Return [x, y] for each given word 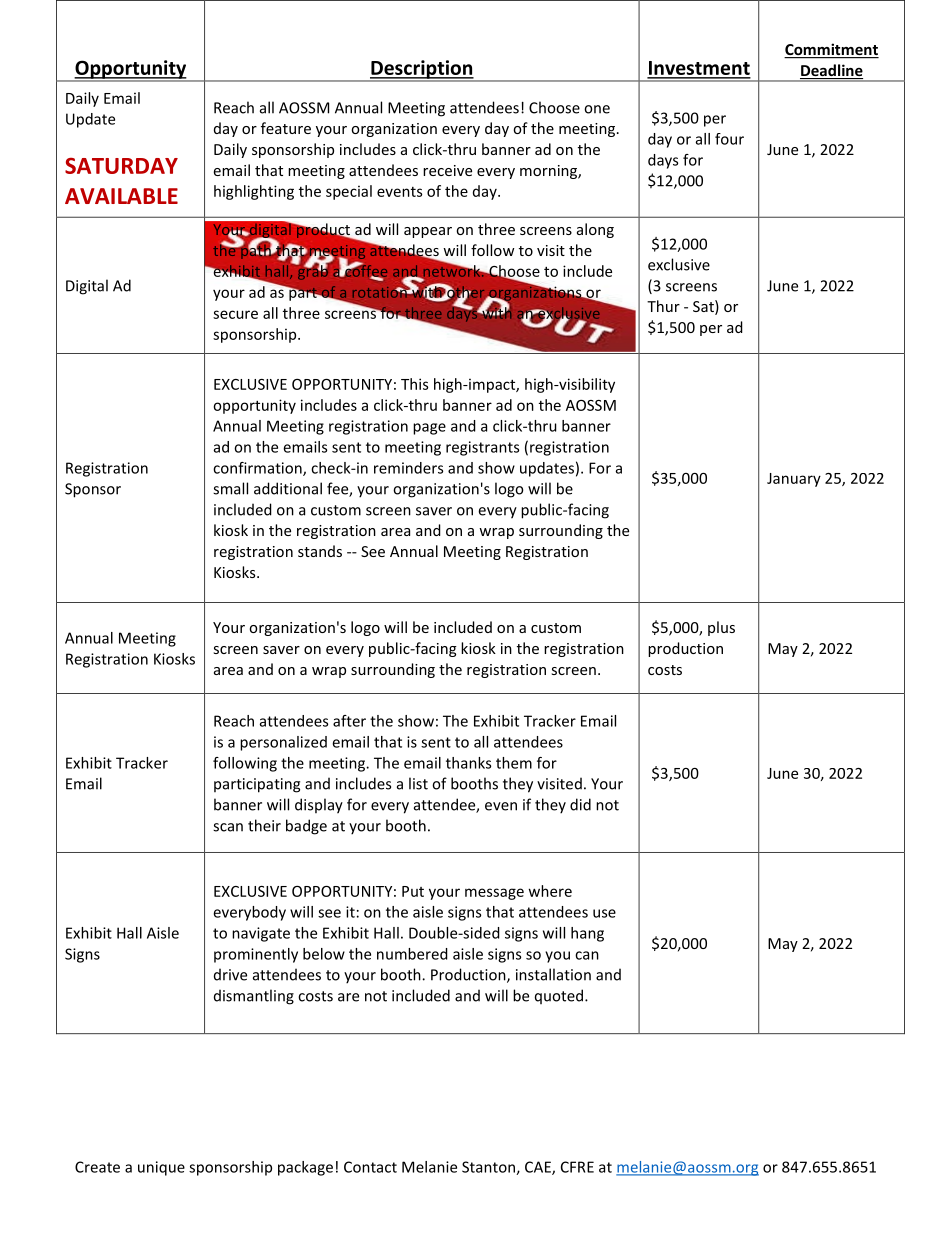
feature [286, 128]
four [729, 139]
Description [422, 70]
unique [161, 1168]
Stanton [489, 1168]
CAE [539, 1168]
